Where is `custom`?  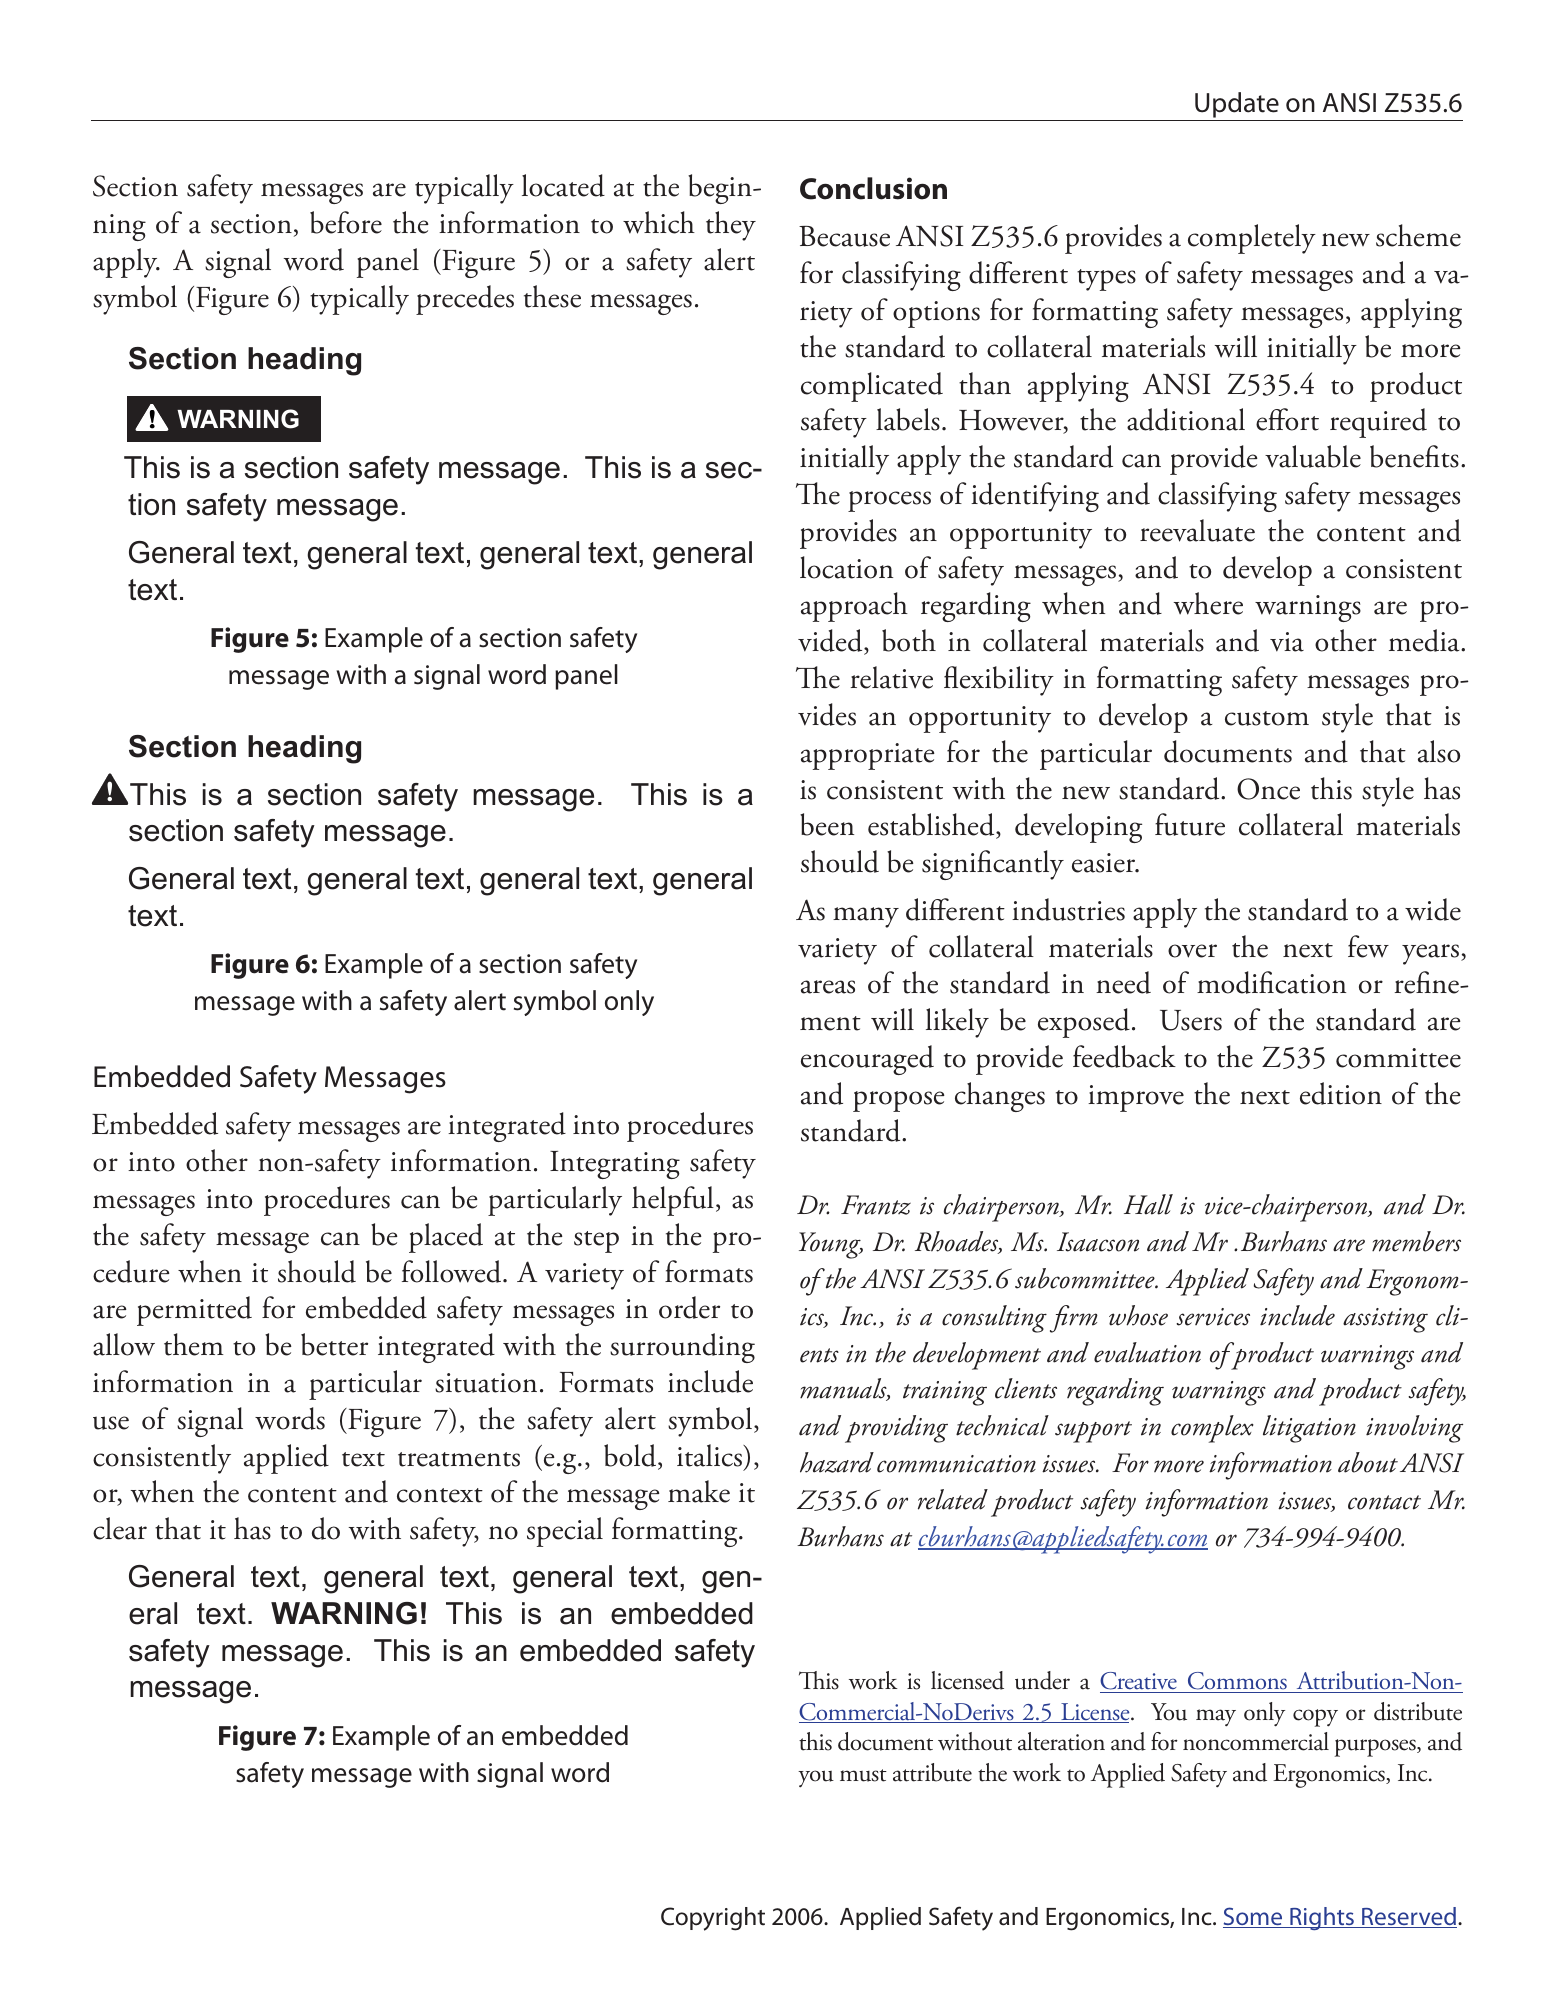 custom is located at coordinates (1267, 718).
